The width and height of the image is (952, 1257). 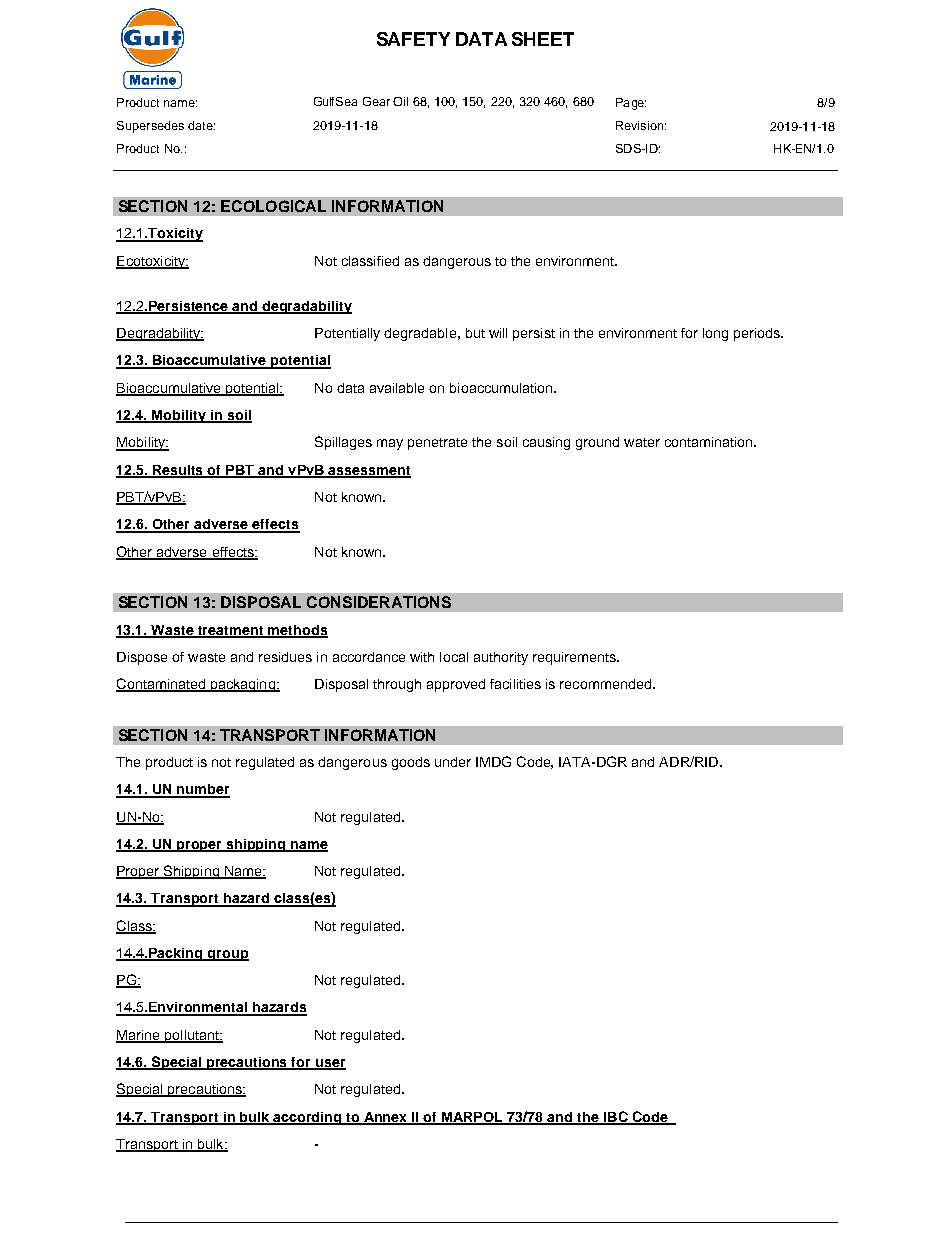 I want to click on ECOLOGICAL, so click(x=273, y=206).
